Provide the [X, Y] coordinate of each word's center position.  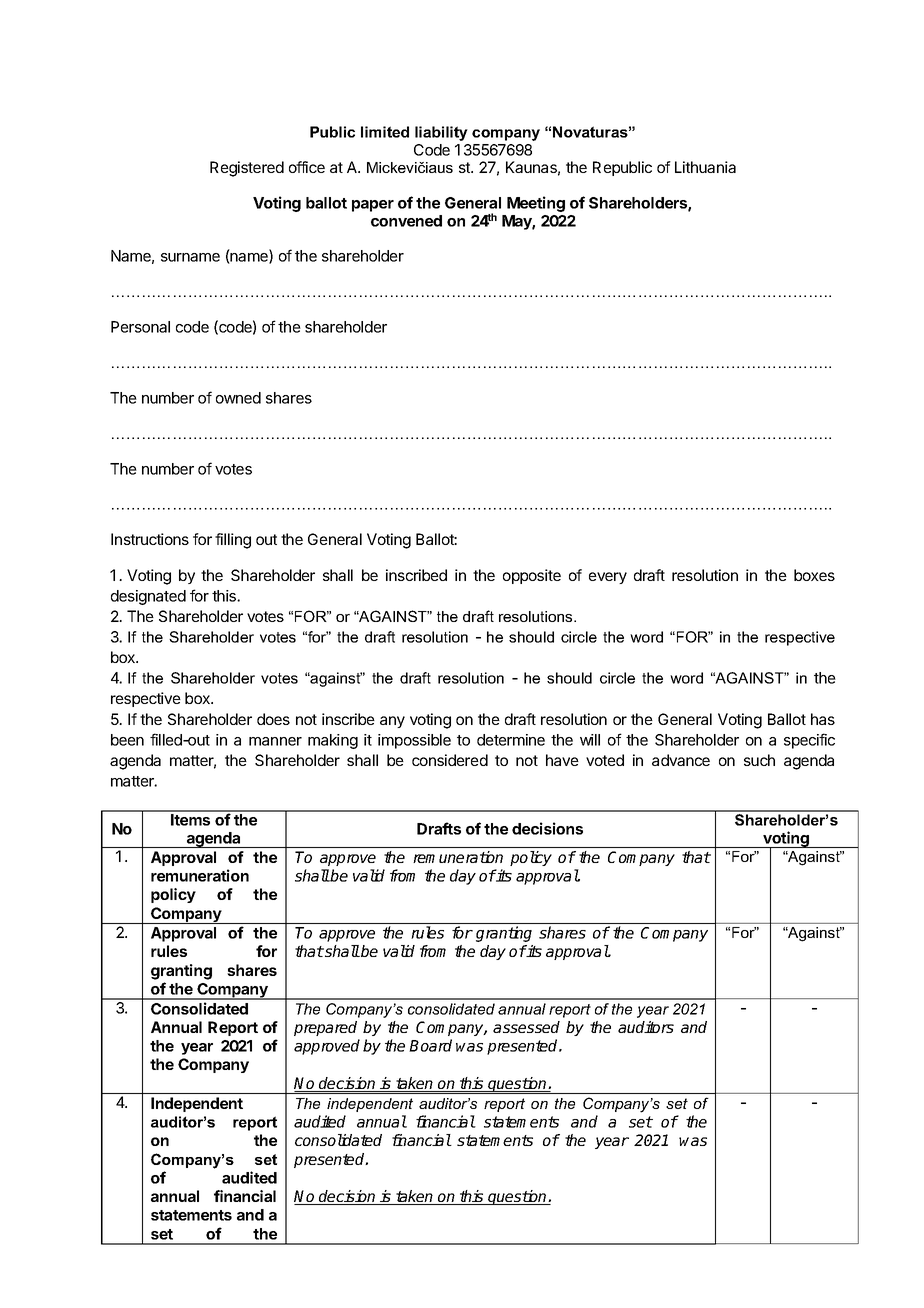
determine [511, 740]
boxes [814, 575]
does [273, 719]
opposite [532, 576]
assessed [526, 1027]
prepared [325, 1028]
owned [238, 398]
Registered [247, 169]
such [759, 760]
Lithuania [705, 167]
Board [430, 1045]
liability [441, 133]
